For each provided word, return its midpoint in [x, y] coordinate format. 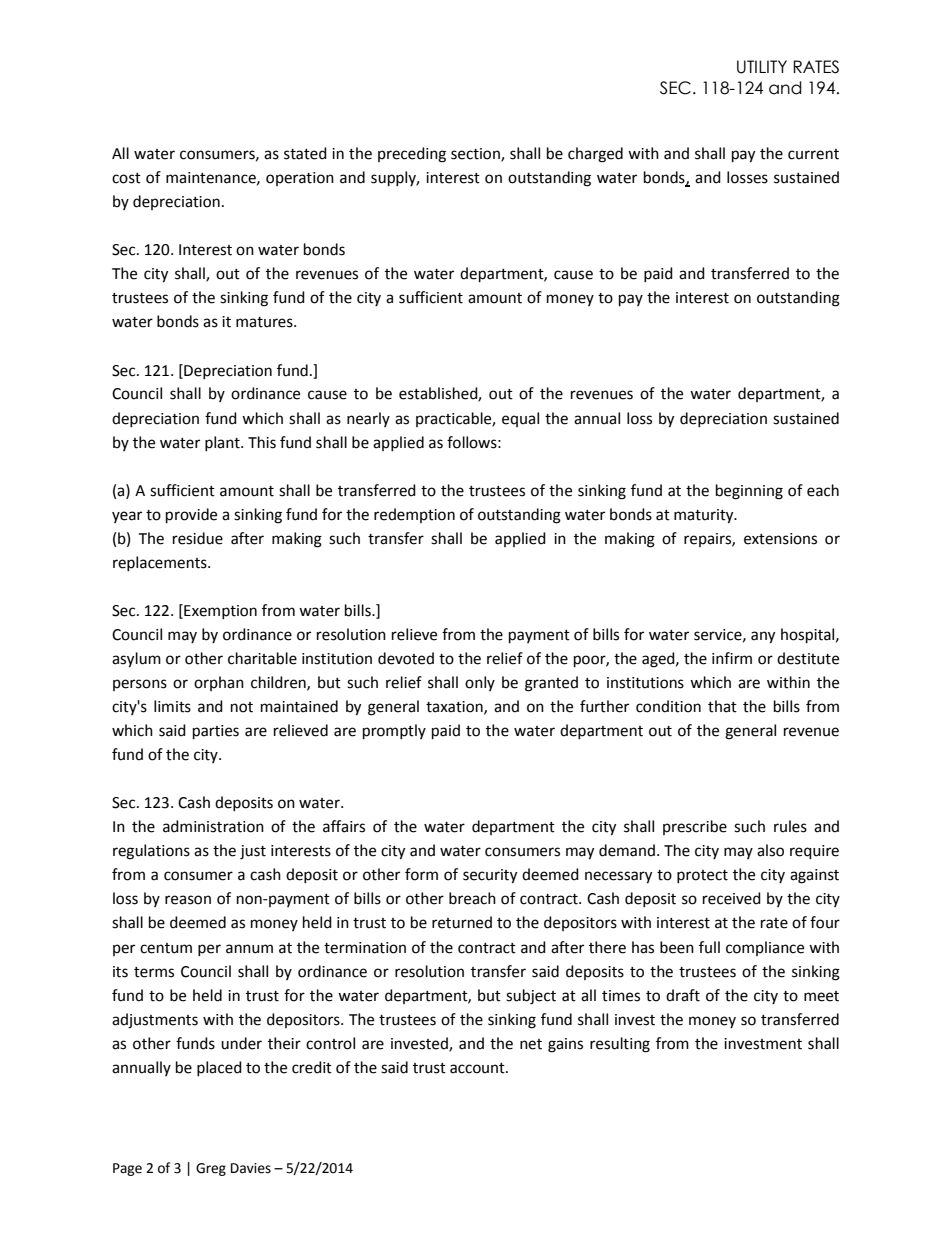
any [763, 637]
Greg [211, 1169]
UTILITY [762, 67]
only [480, 683]
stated [305, 153]
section [476, 155]
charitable [262, 658]
